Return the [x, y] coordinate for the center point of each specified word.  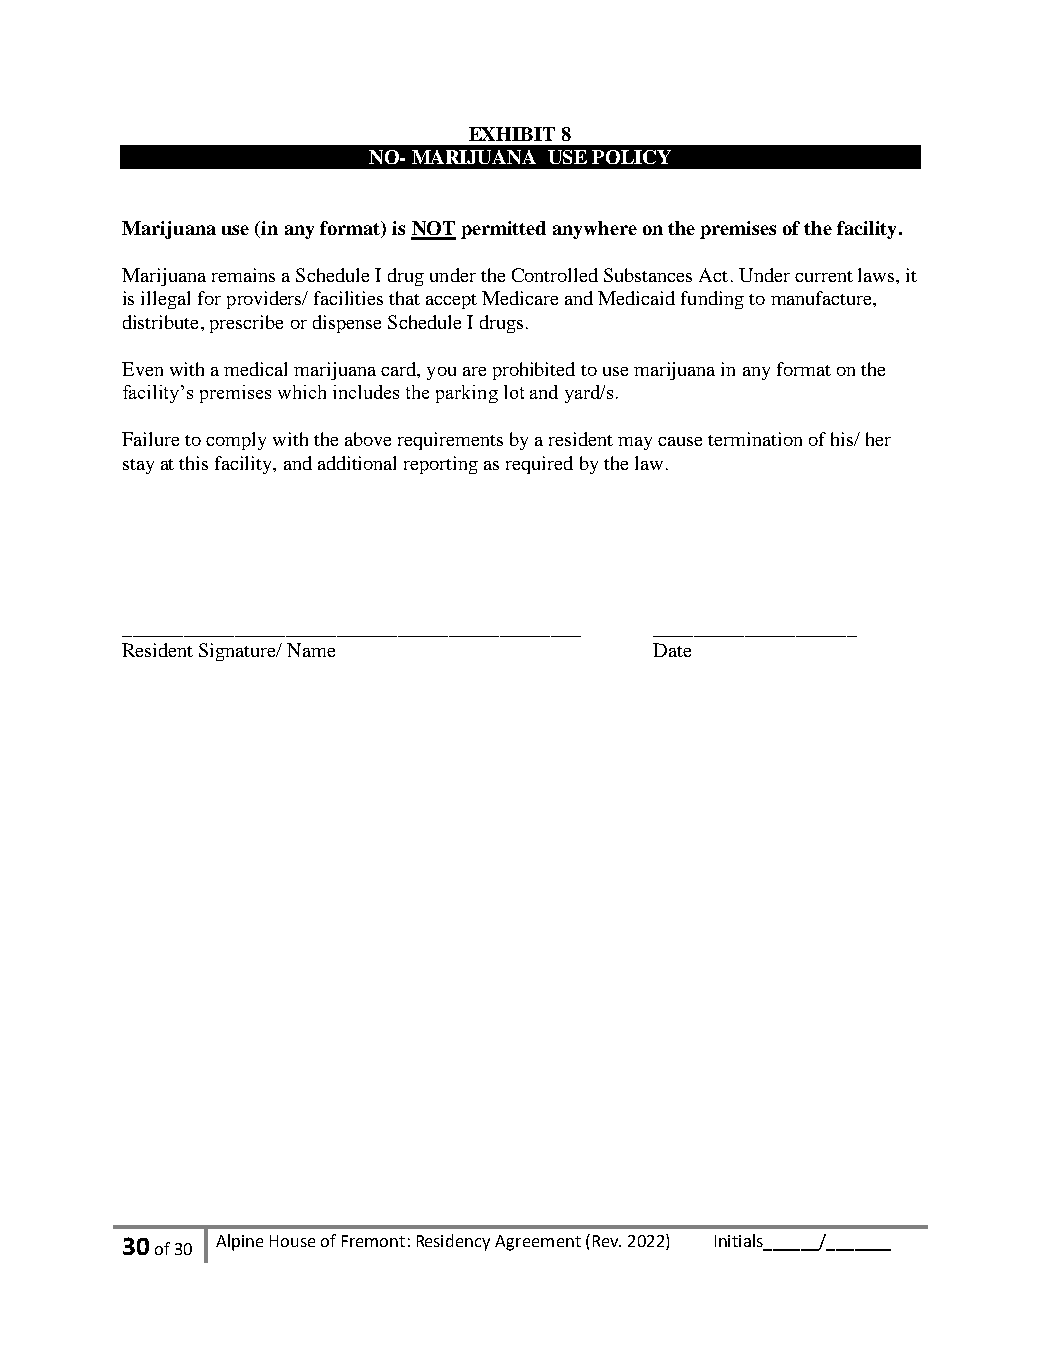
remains [243, 275]
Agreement [538, 1243]
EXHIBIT [512, 134]
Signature [239, 652]
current [824, 276]
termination [755, 439]
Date [672, 650]
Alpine [239, 1242]
